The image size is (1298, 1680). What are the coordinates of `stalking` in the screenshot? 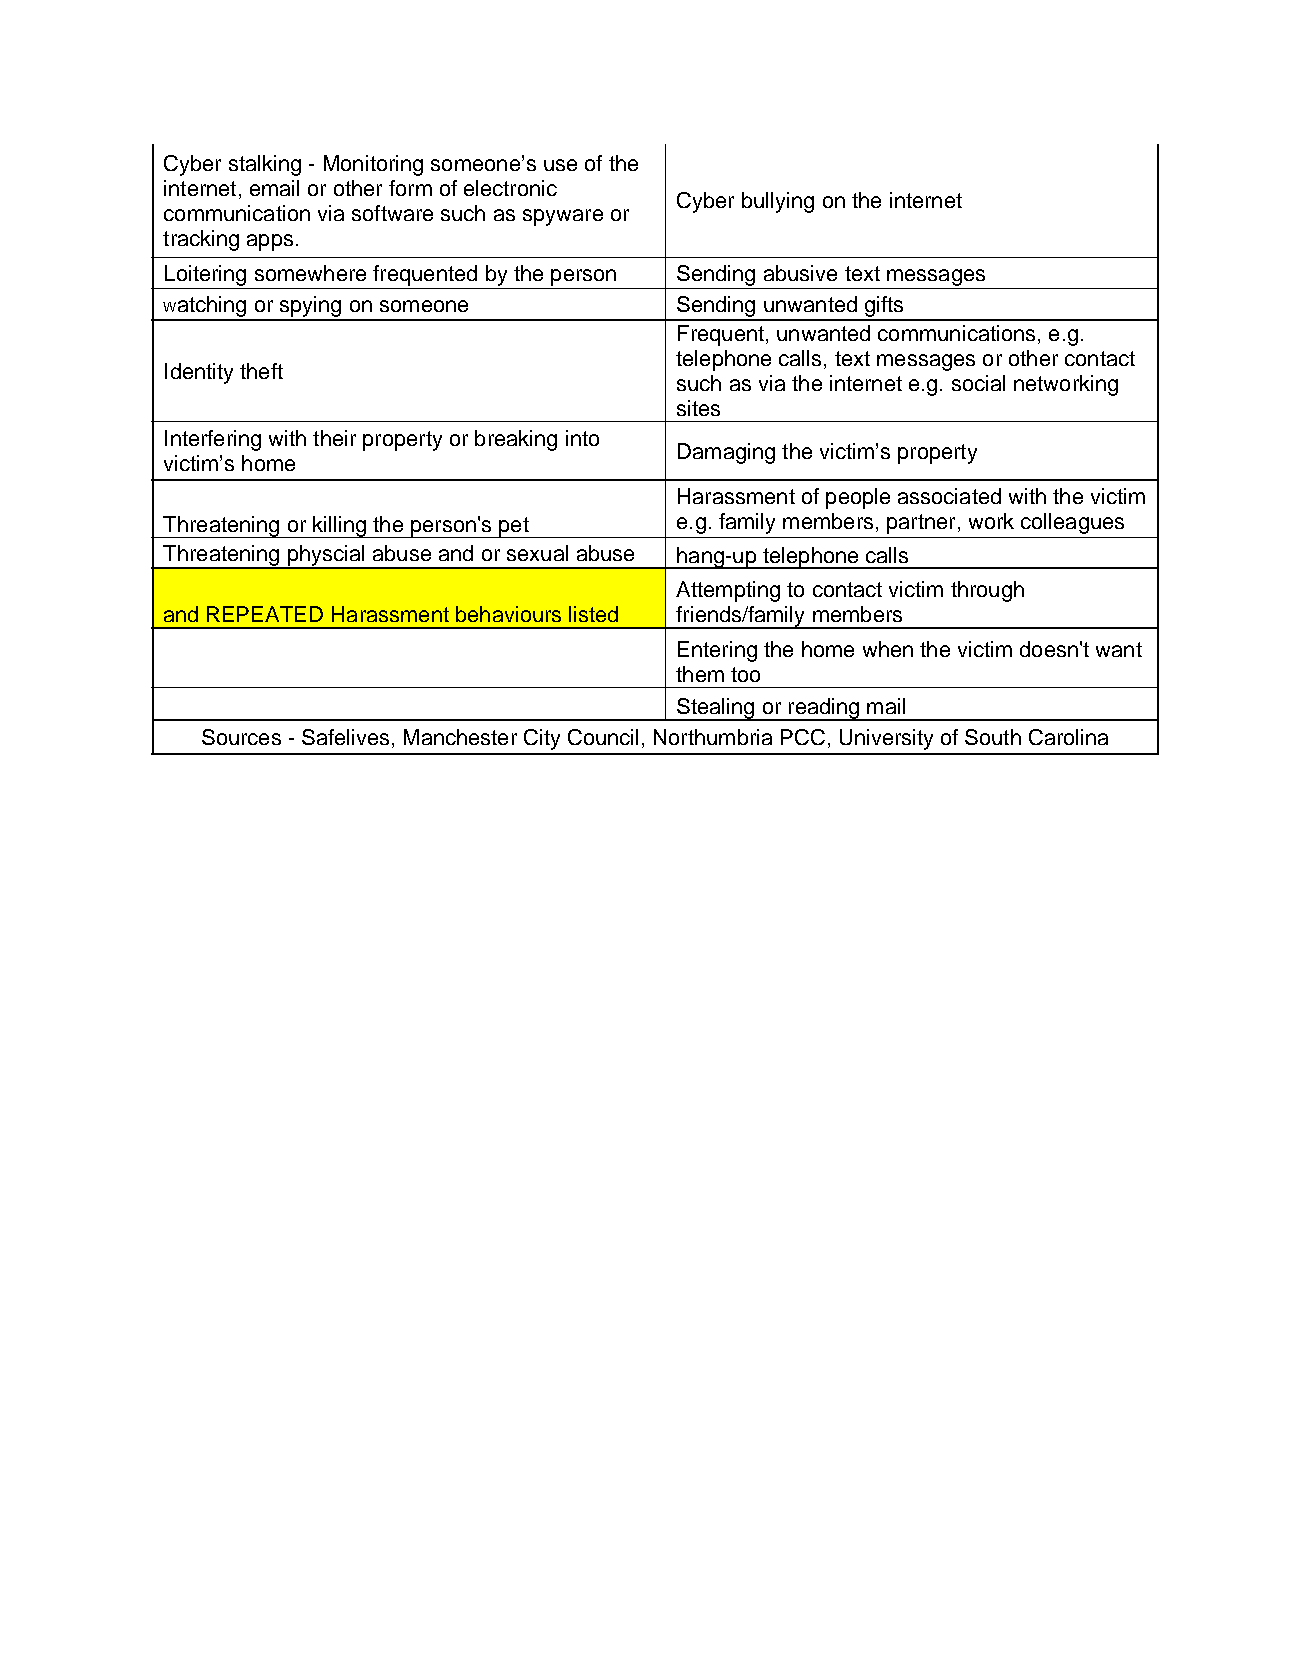 It's located at (265, 165).
